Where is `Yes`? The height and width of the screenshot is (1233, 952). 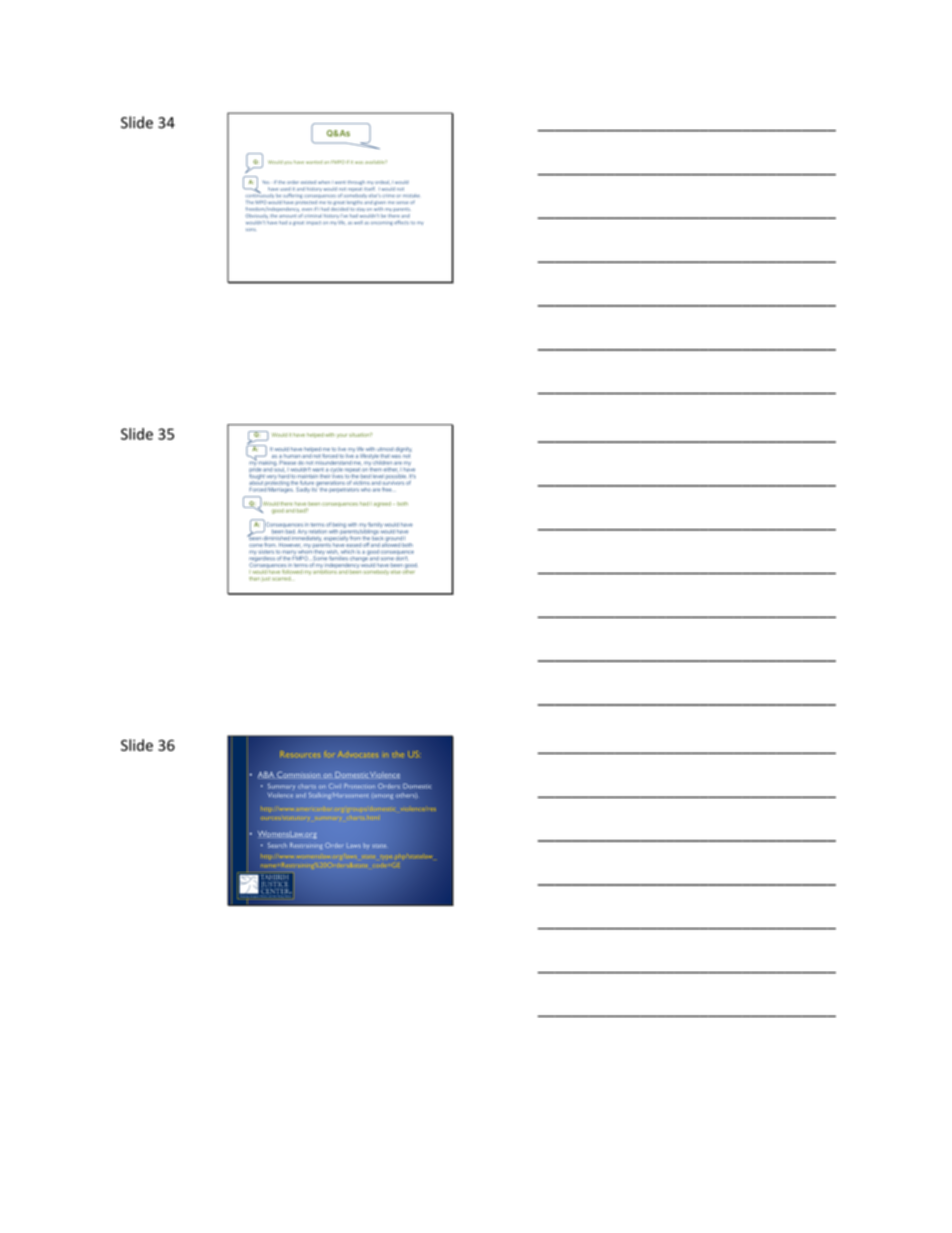
Yes is located at coordinates (267, 182).
